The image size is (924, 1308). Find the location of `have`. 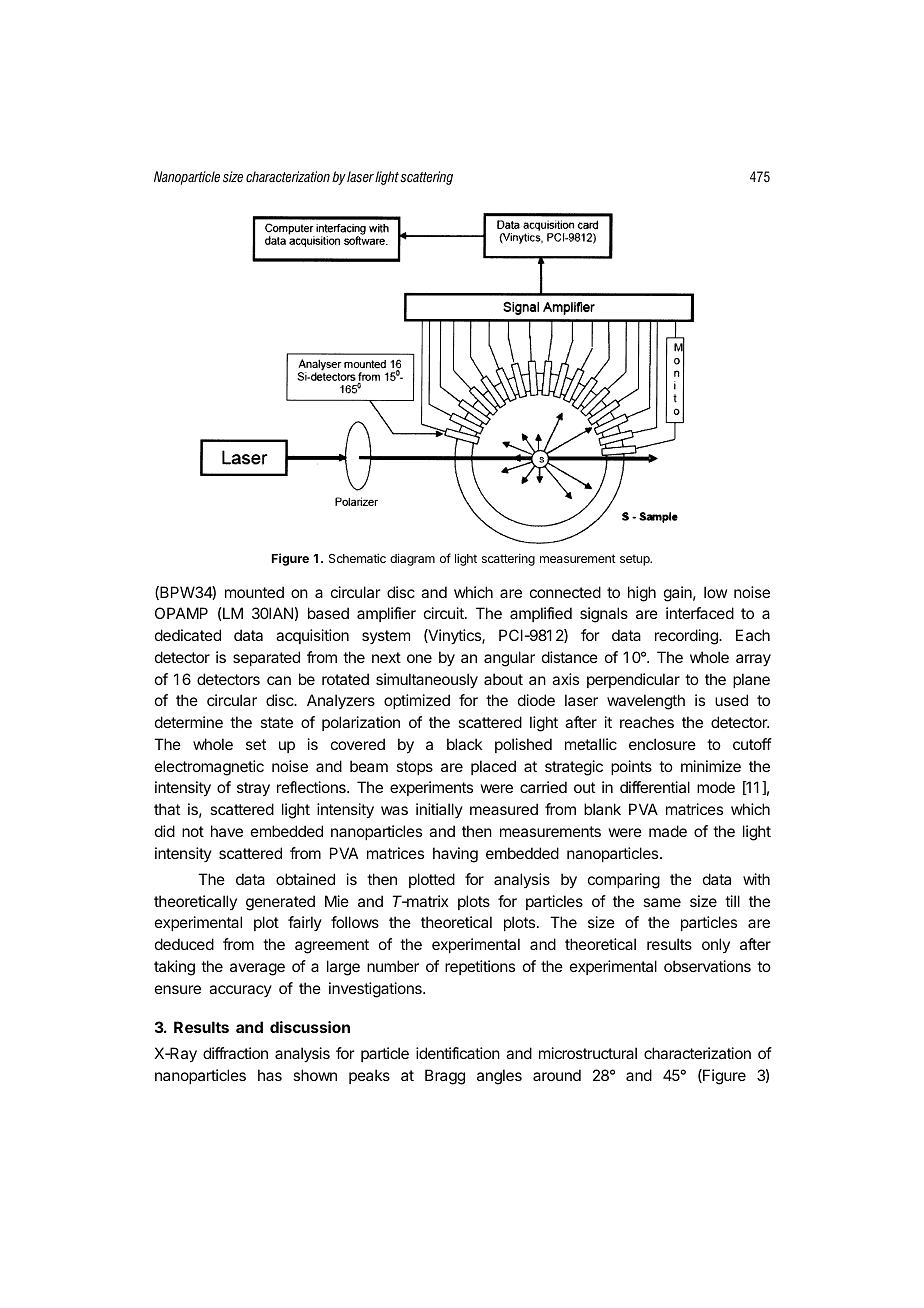

have is located at coordinates (227, 831).
